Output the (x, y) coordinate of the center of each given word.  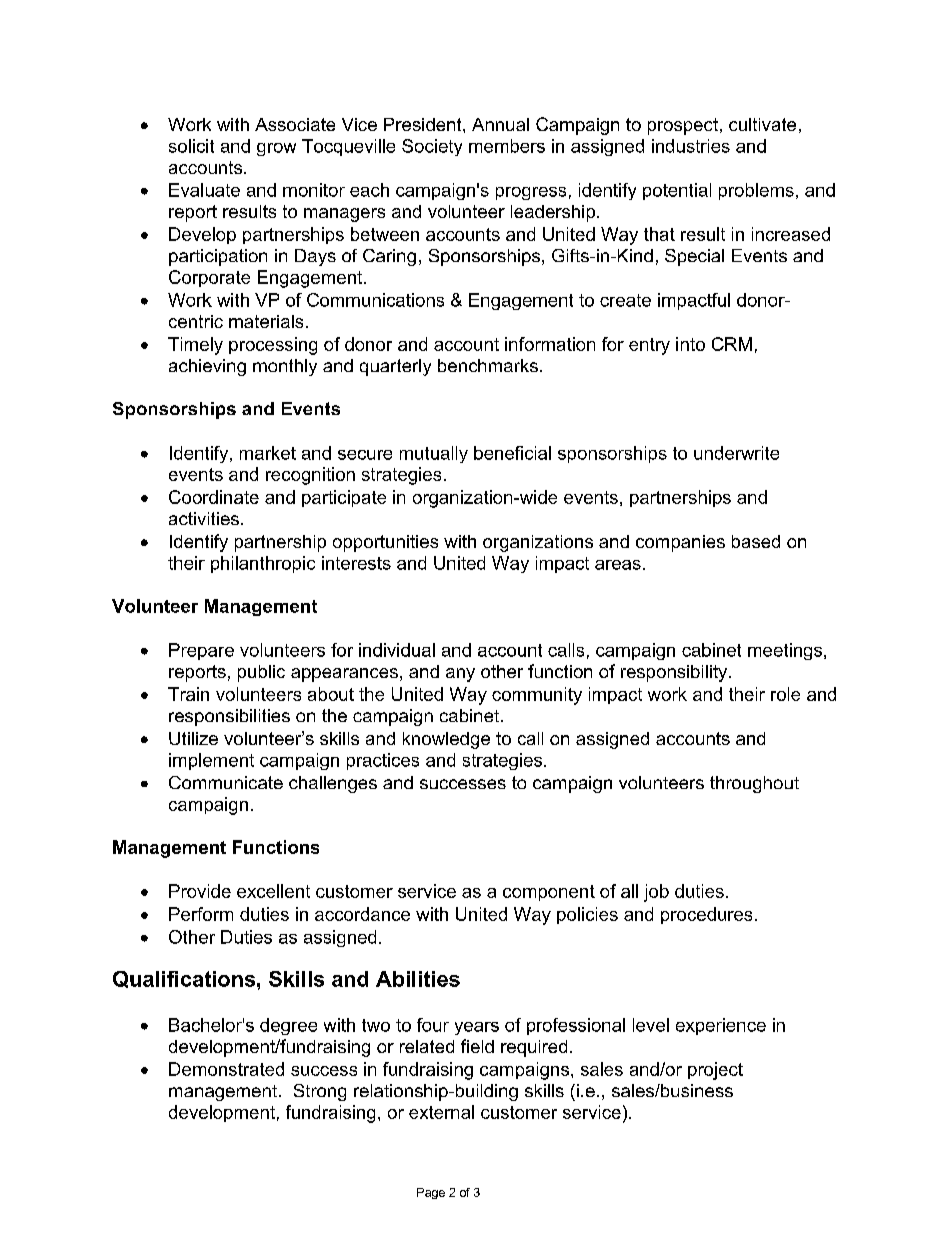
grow (276, 149)
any (460, 675)
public (261, 673)
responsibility (675, 673)
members (507, 146)
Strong (320, 1092)
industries (691, 146)
